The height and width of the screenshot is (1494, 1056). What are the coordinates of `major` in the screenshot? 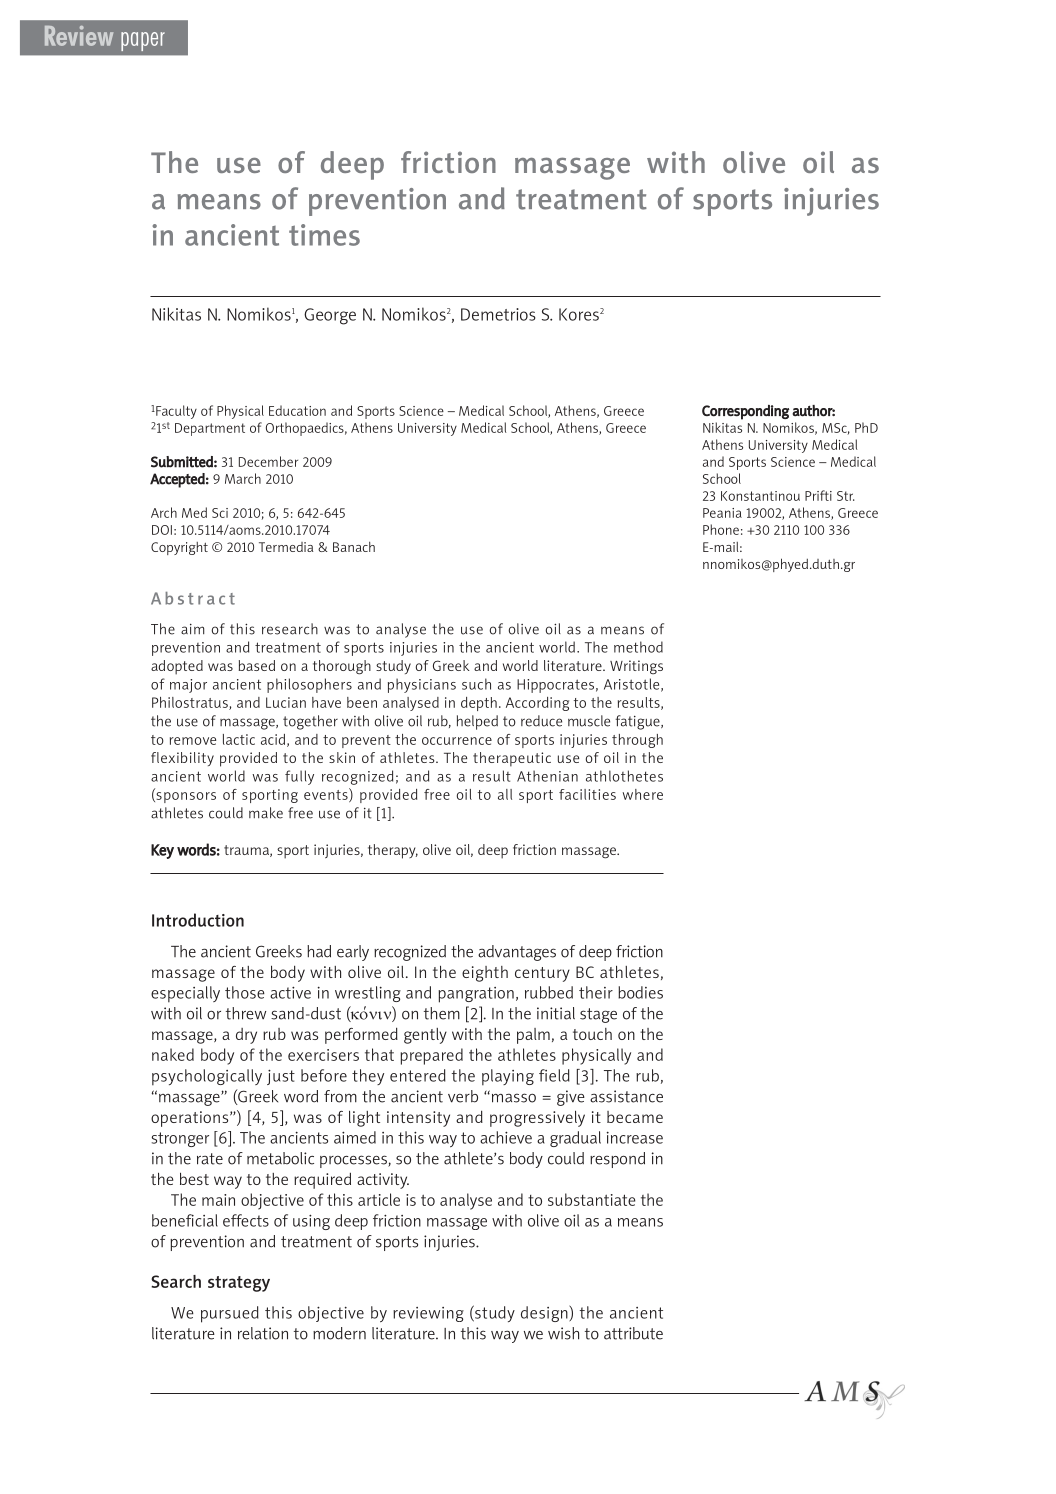 It's located at (188, 686).
